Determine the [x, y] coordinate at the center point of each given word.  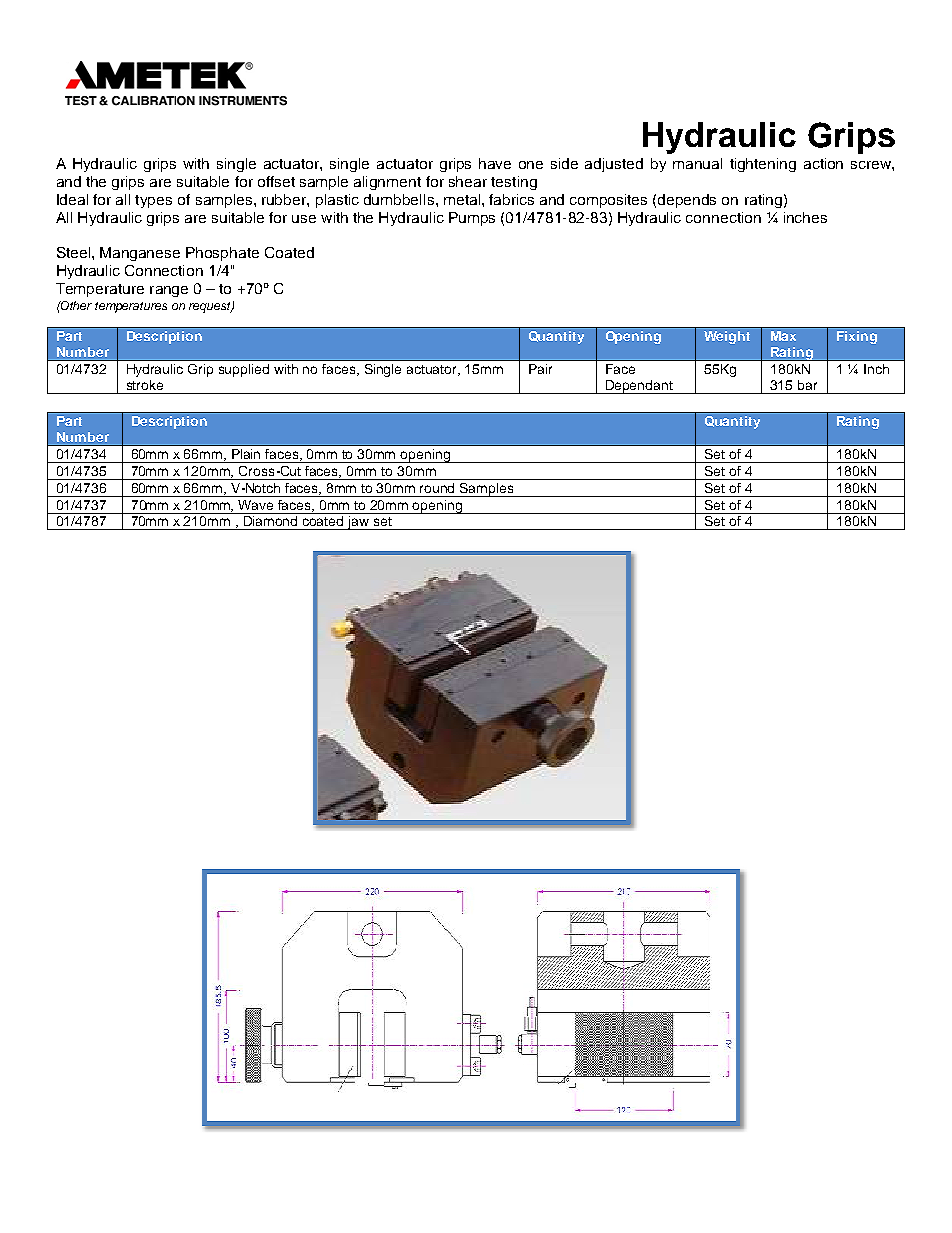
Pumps [472, 219]
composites [608, 201]
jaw [359, 523]
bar [807, 385]
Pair [540, 369]
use [304, 219]
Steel [75, 252]
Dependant [639, 387]
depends [687, 201]
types [153, 201]
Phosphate [222, 254]
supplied [244, 370]
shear [468, 181]
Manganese [140, 254]
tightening [763, 165]
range [169, 291]
